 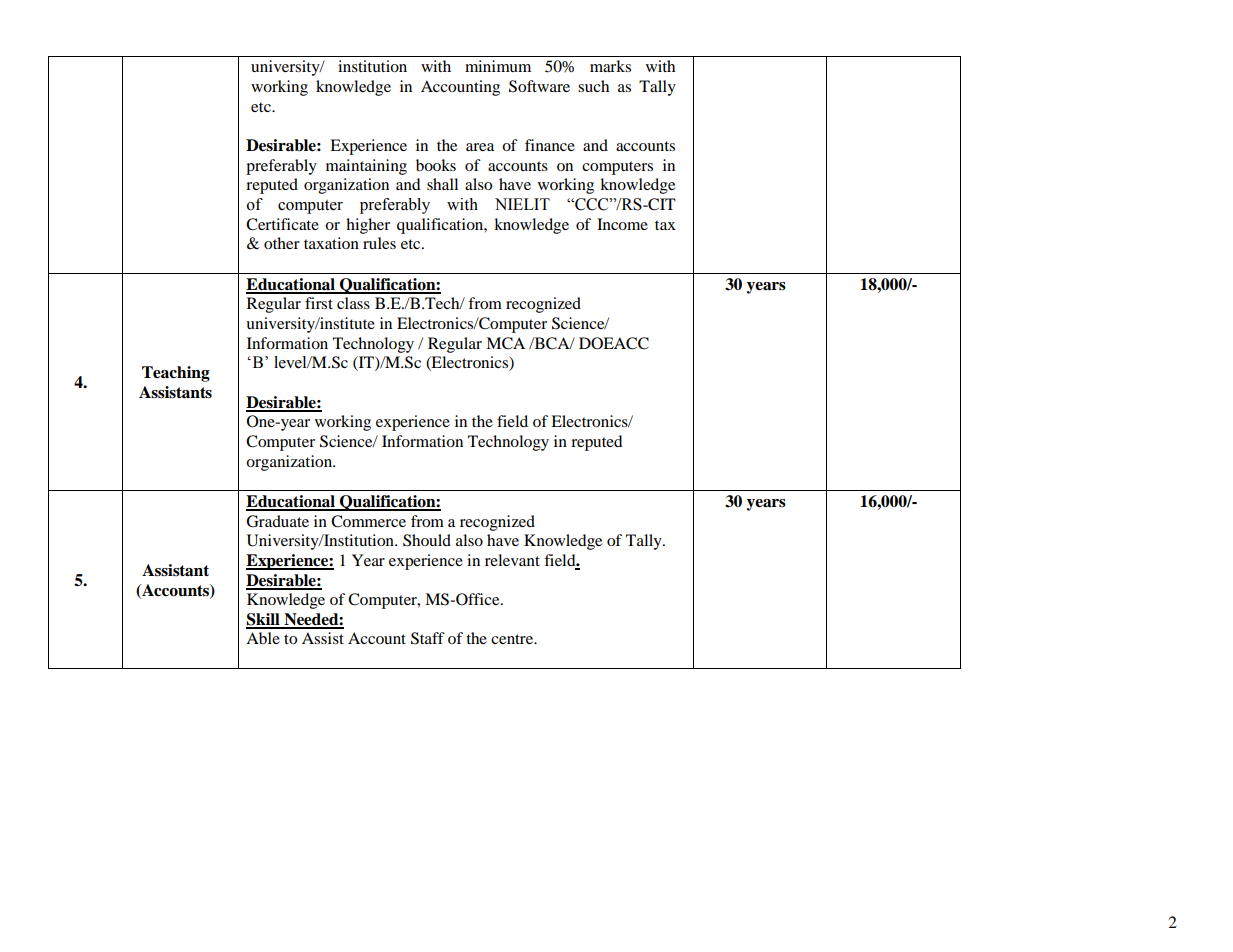 I want to click on Income, so click(x=622, y=224).
